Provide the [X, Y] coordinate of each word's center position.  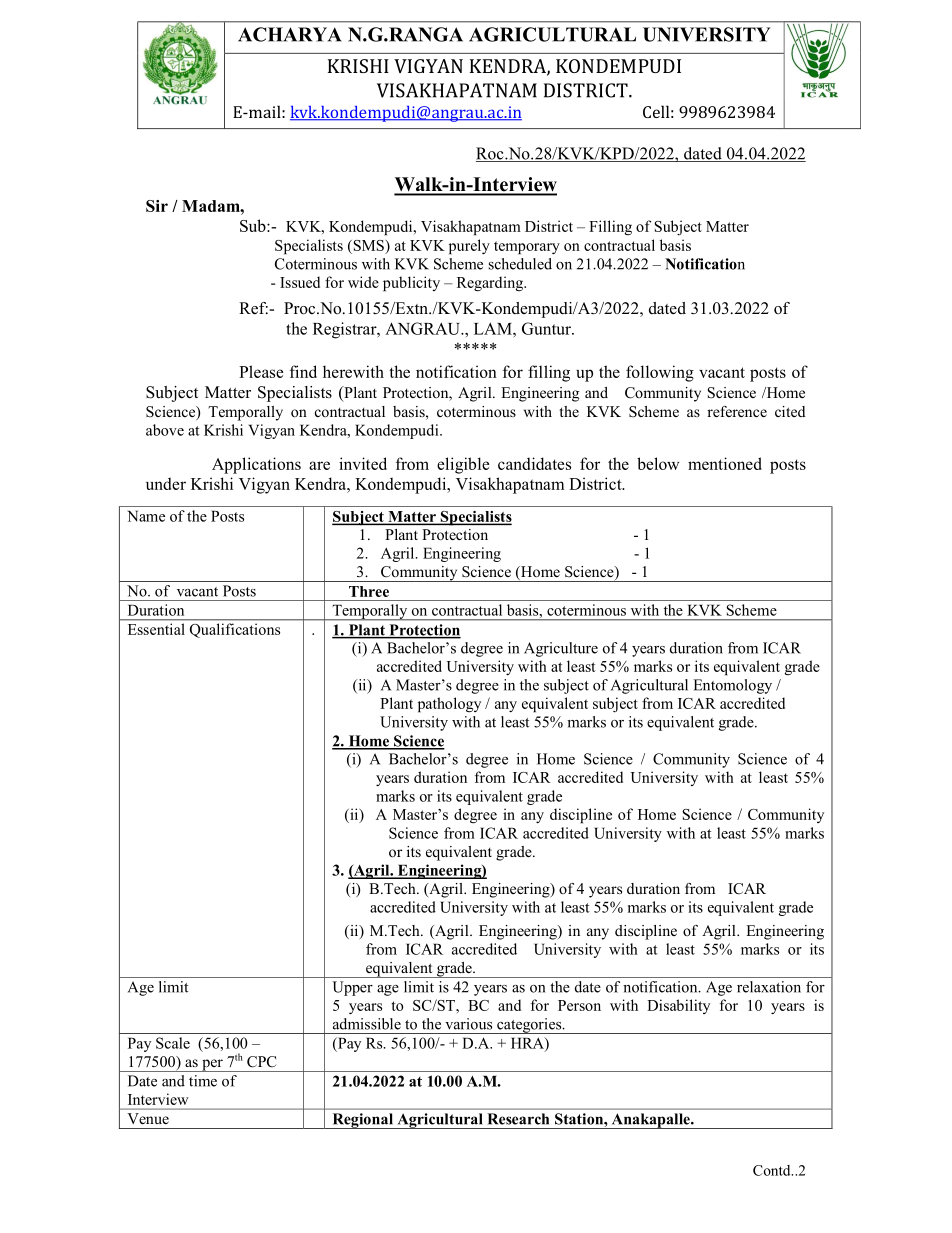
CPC [261, 1062]
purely [469, 247]
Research [518, 1119]
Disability [678, 1006]
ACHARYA [290, 34]
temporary [527, 248]
